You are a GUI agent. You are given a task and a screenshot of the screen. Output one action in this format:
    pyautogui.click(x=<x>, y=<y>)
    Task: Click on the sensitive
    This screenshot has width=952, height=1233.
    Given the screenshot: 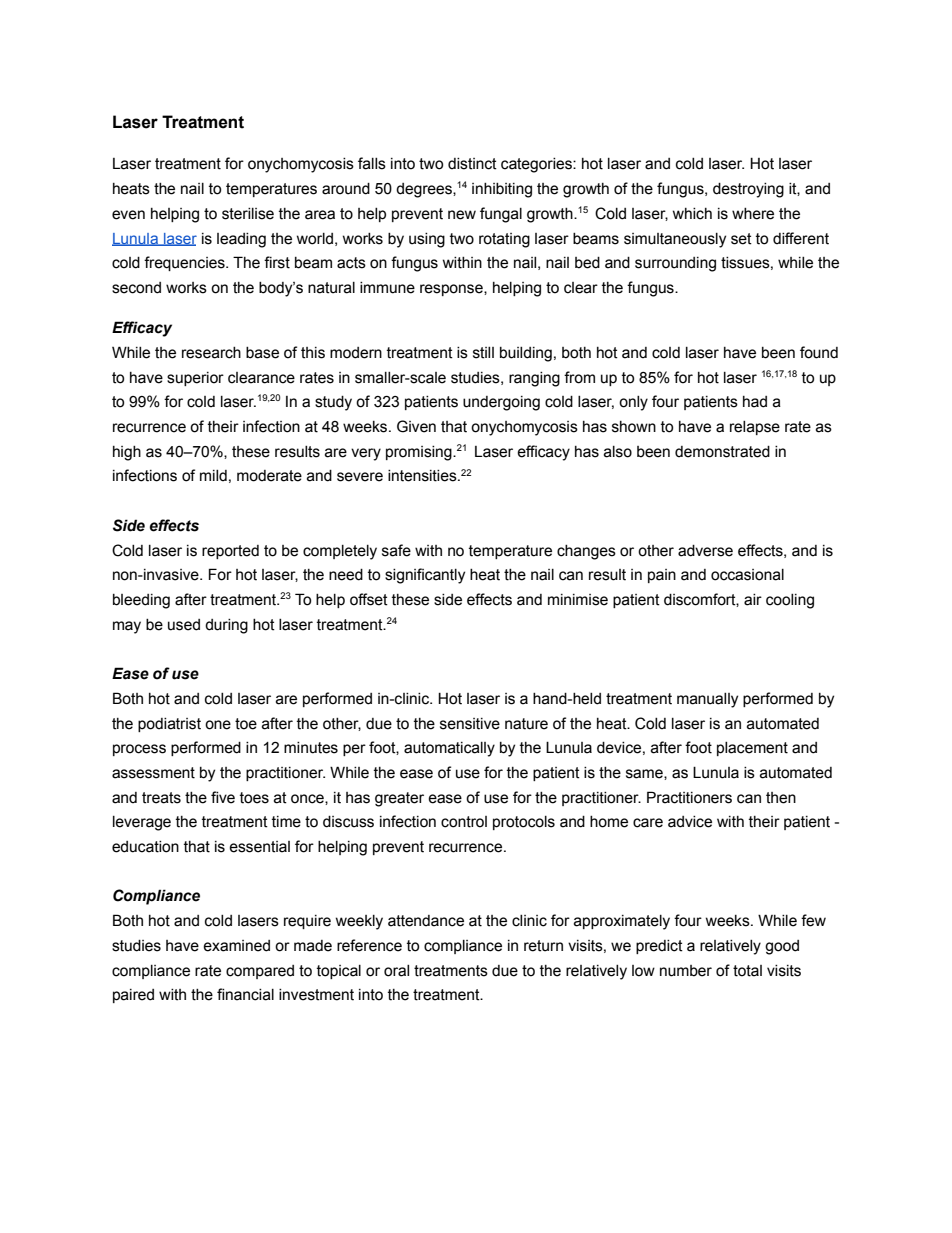 What is the action you would take?
    pyautogui.click(x=470, y=724)
